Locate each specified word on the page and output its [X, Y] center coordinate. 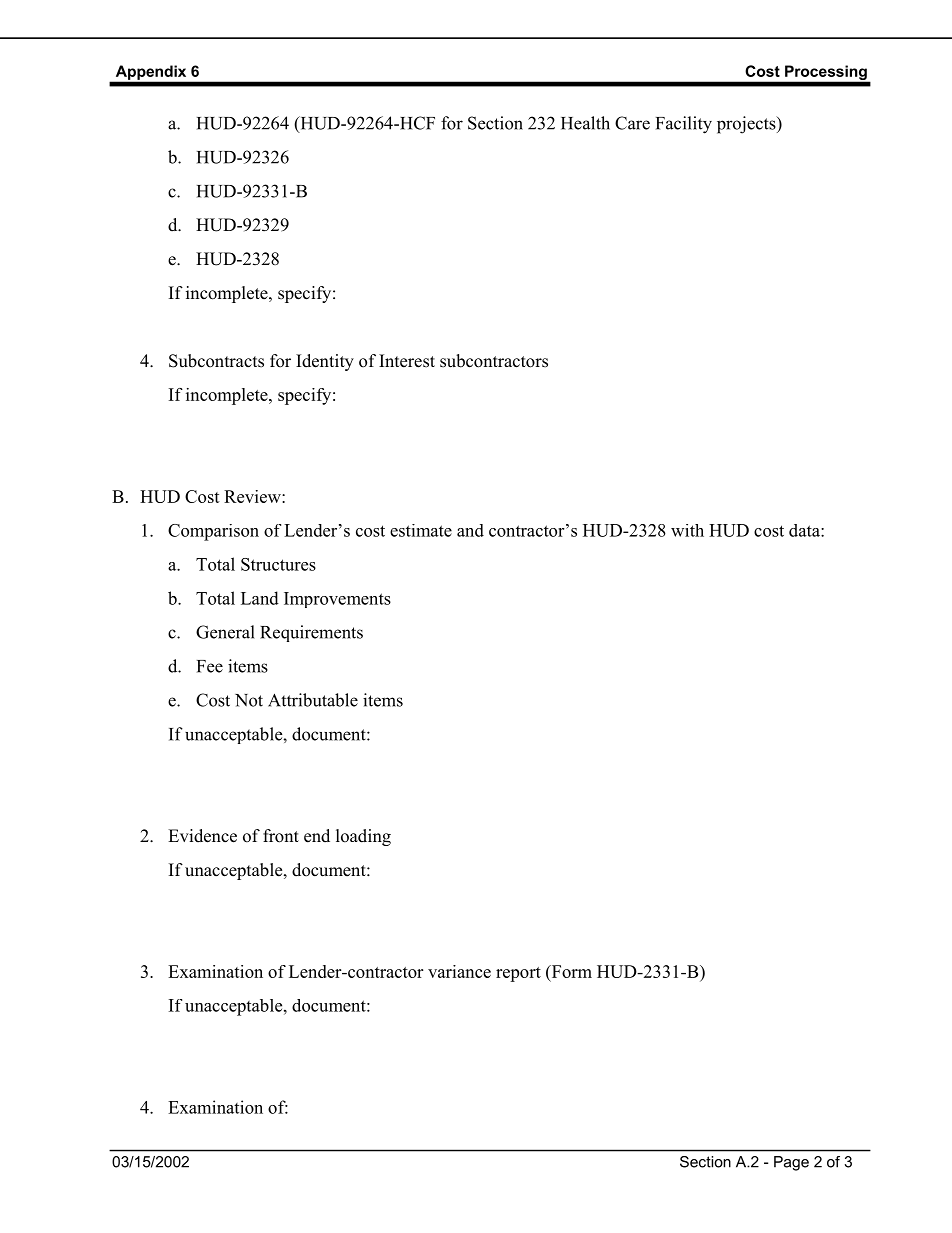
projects [747, 125]
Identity [325, 362]
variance [459, 971]
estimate [421, 530]
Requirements [311, 633]
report [518, 974]
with [687, 530]
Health [585, 123]
